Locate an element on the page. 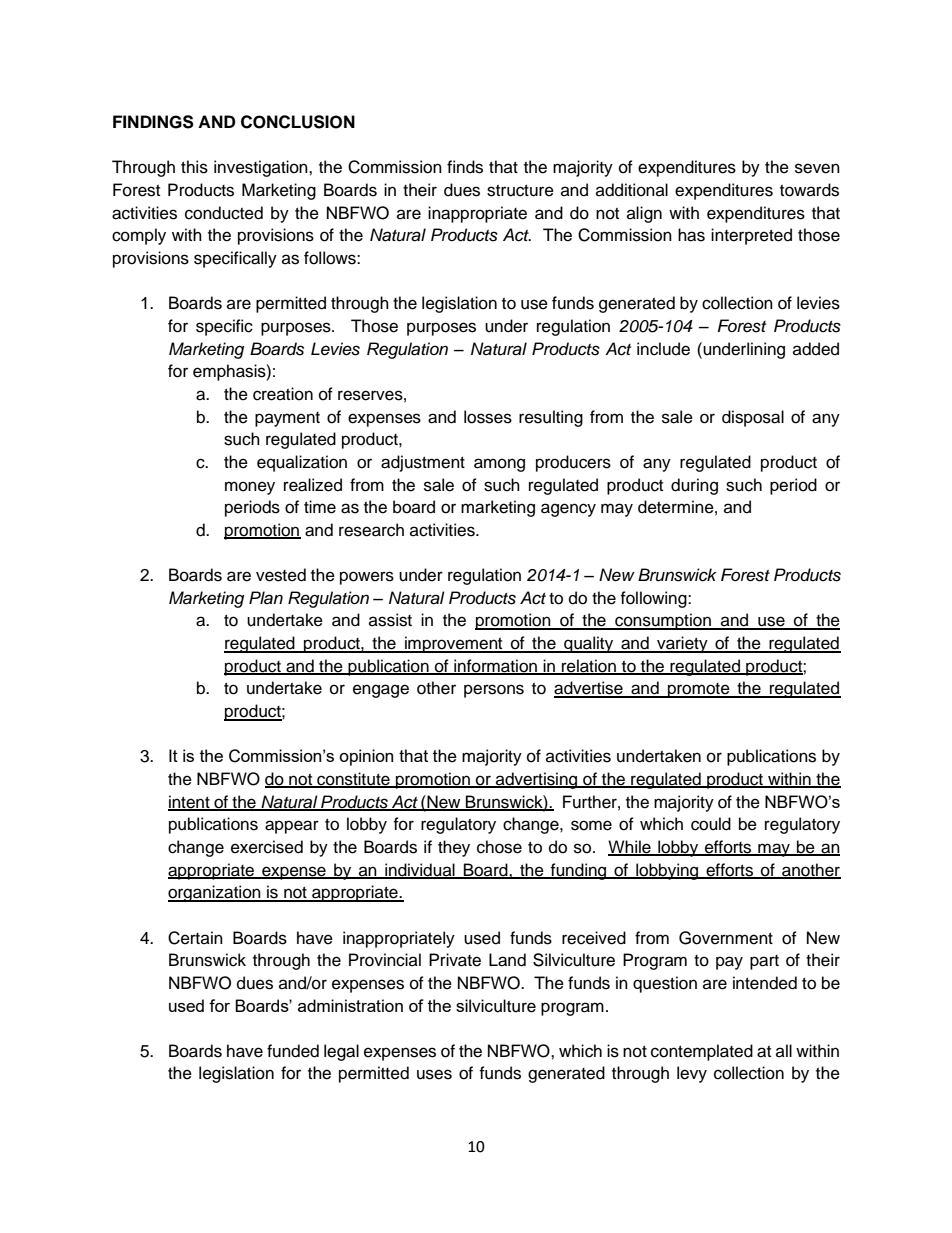 The width and height of the page is (952, 1233). could is located at coordinates (711, 824).
